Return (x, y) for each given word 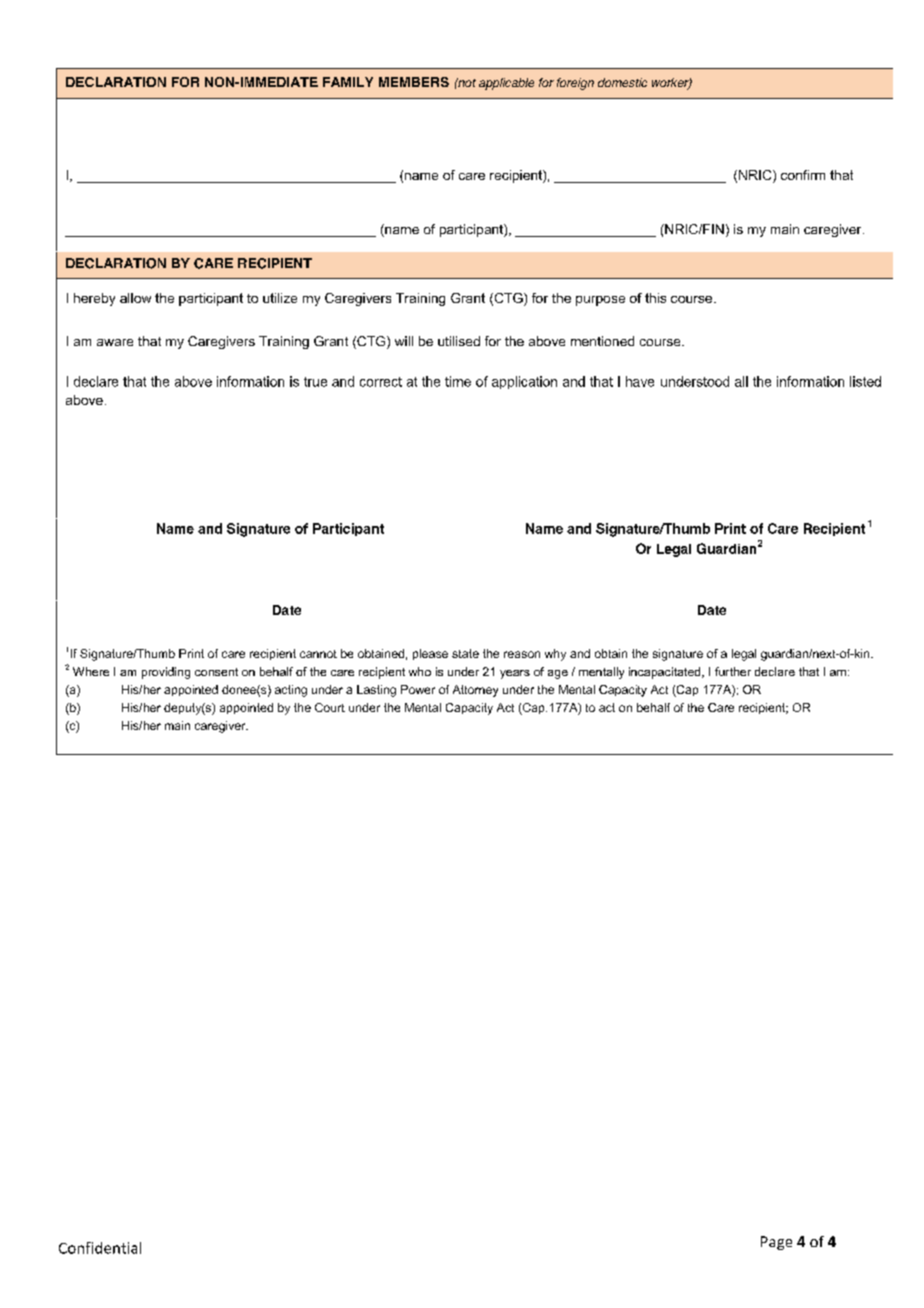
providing (166, 673)
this (655, 298)
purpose (600, 301)
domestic (622, 82)
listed (865, 381)
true (315, 382)
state (465, 653)
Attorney (475, 691)
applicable (506, 84)
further (733, 671)
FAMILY (348, 82)
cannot (318, 654)
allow (135, 298)
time (458, 381)
